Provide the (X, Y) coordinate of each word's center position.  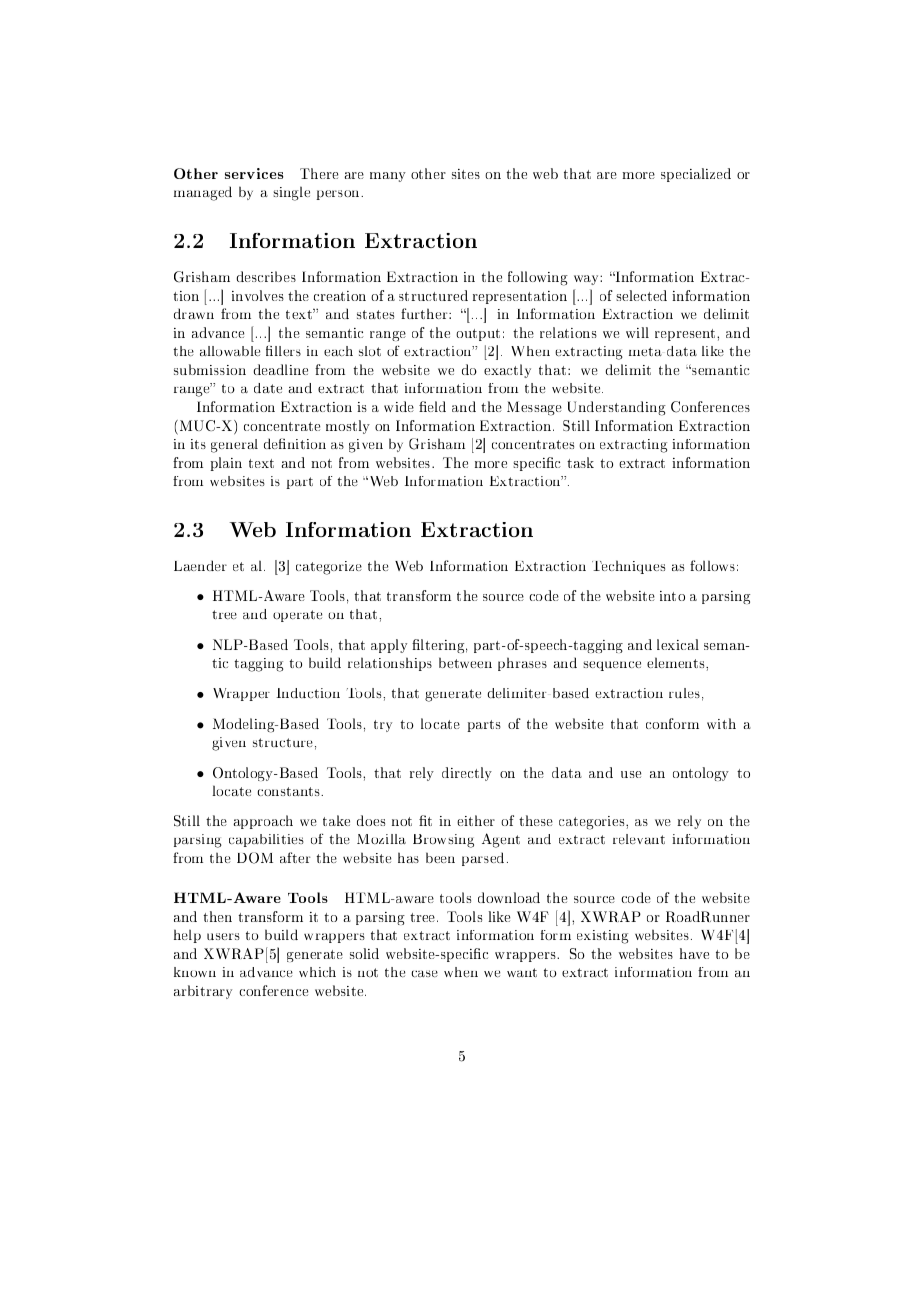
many (388, 177)
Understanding (617, 408)
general (234, 446)
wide (399, 406)
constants (289, 791)
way (587, 280)
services (254, 173)
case (424, 973)
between (465, 662)
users (223, 936)
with (721, 723)
